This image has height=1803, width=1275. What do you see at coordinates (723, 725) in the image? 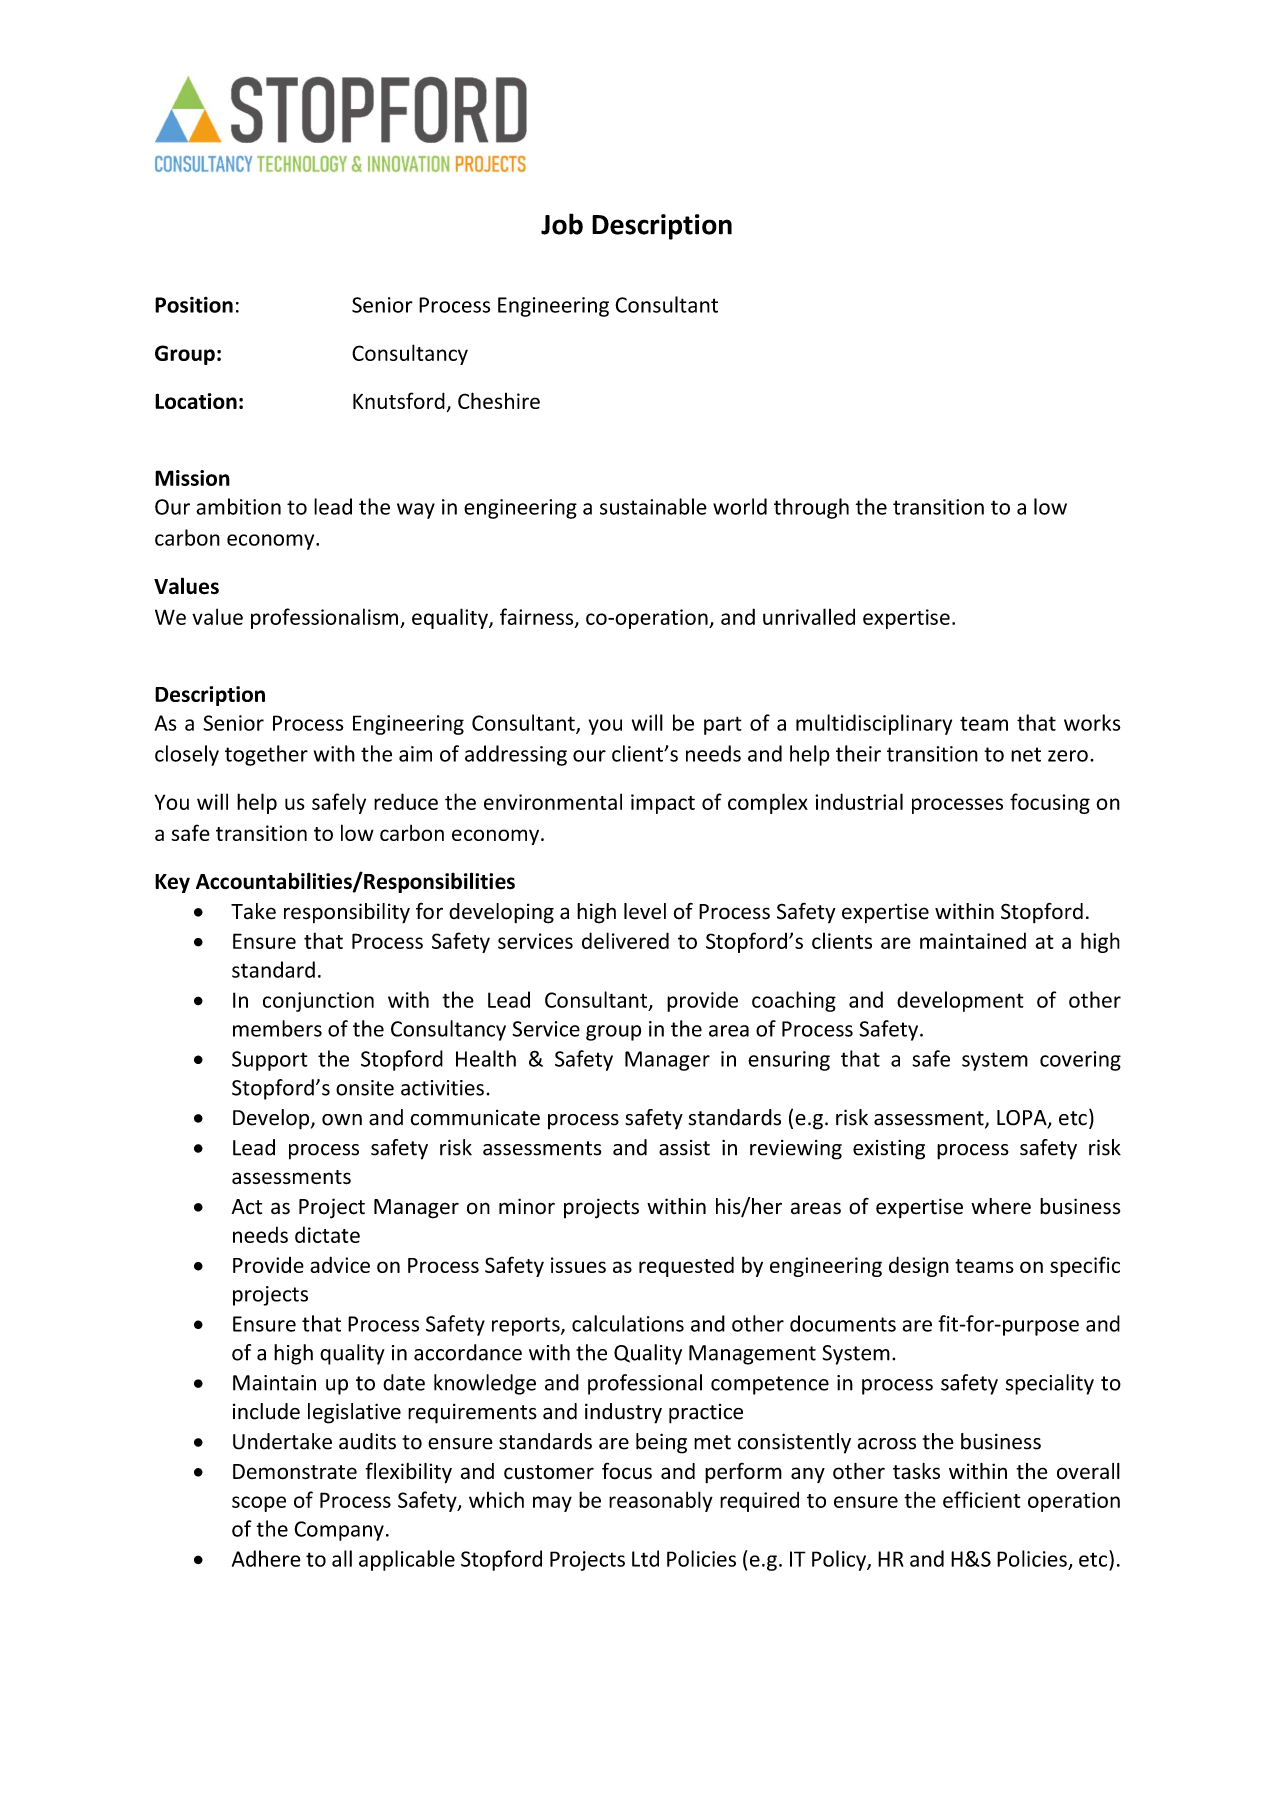
I see `part` at bounding box center [723, 725].
